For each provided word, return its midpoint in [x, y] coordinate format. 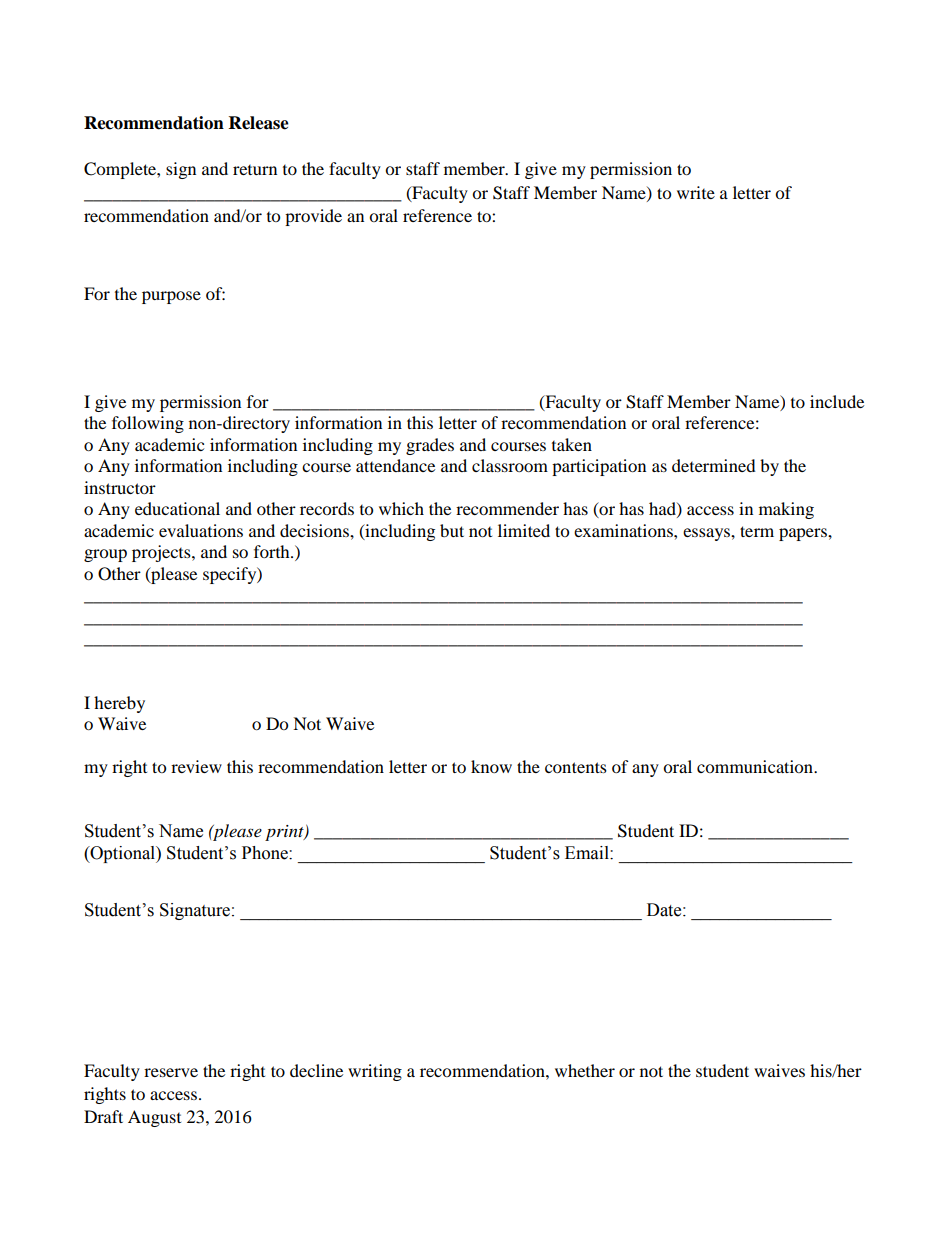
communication [756, 766]
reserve [171, 1072]
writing [375, 1072]
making [786, 510]
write [696, 192]
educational [177, 508]
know [491, 766]
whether [585, 1070]
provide [313, 217]
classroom [510, 465]
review [196, 766]
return [255, 170]
